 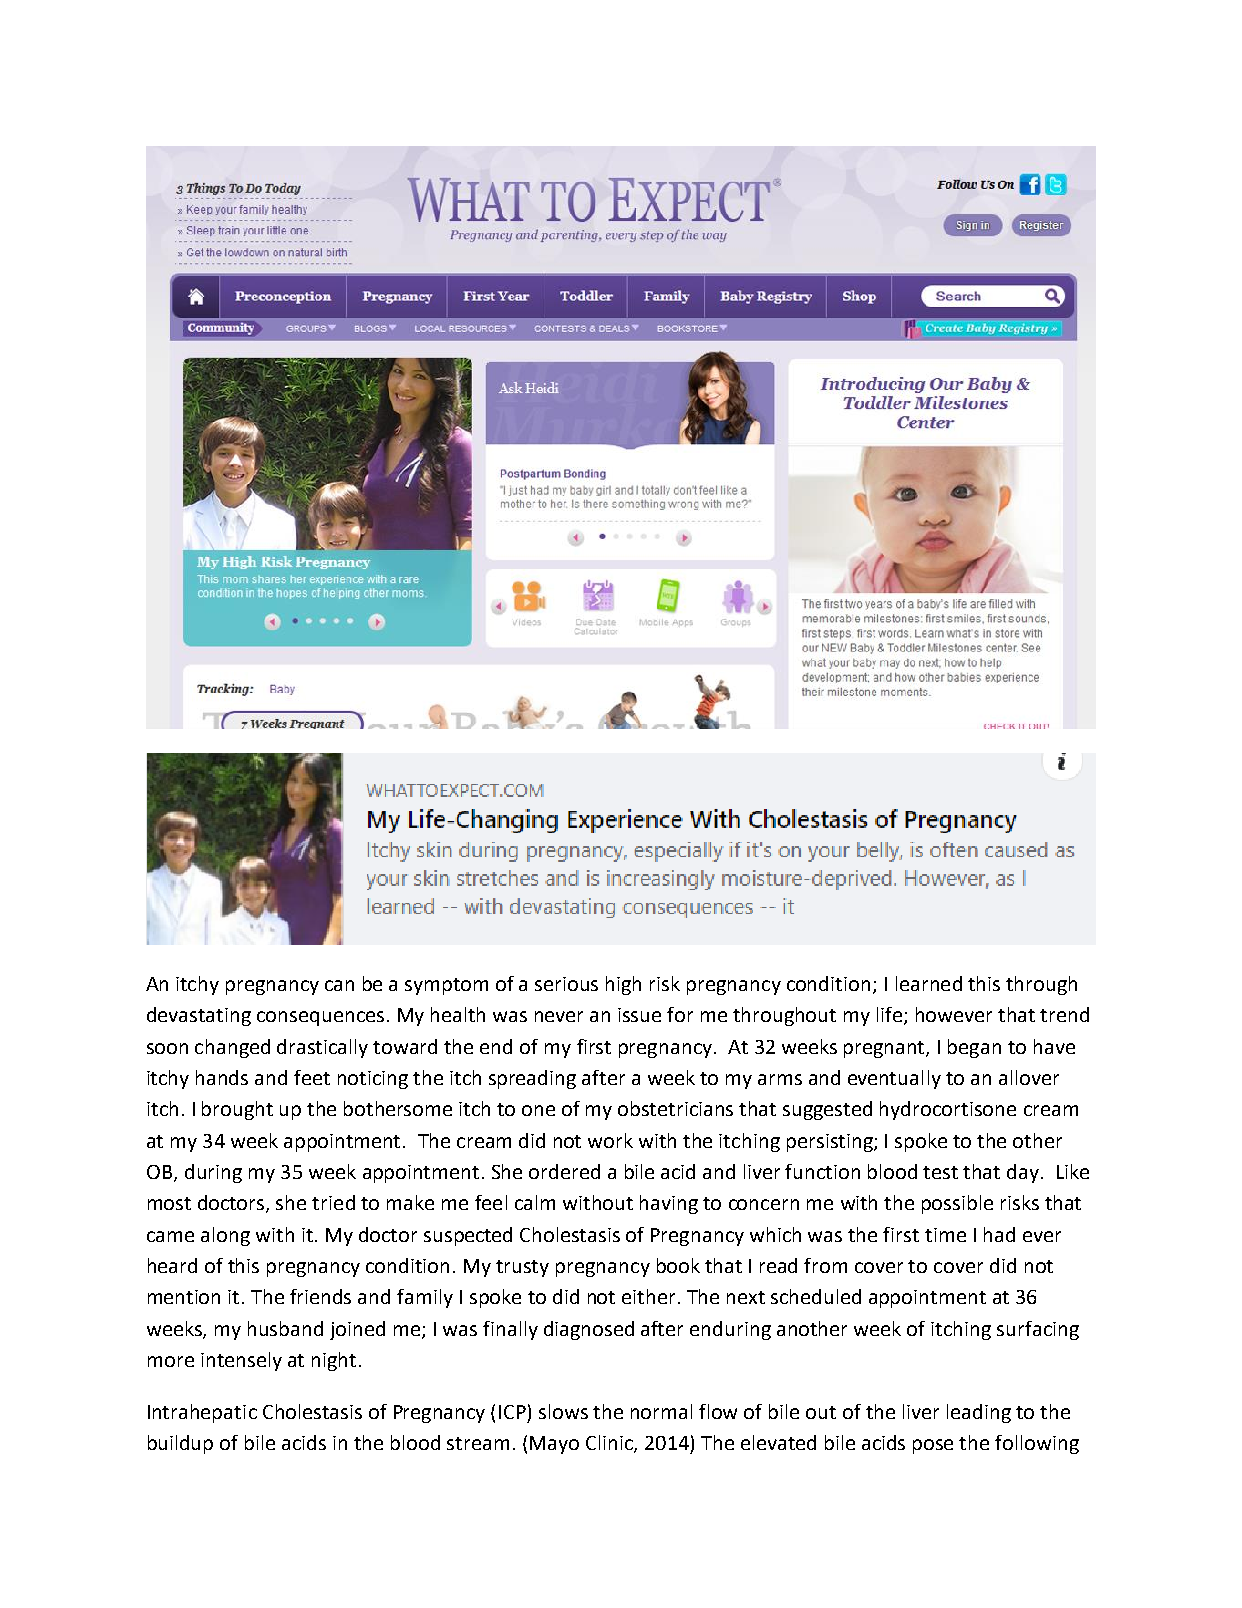 What do you see at coordinates (320, 1296) in the image?
I see `friends` at bounding box center [320, 1296].
